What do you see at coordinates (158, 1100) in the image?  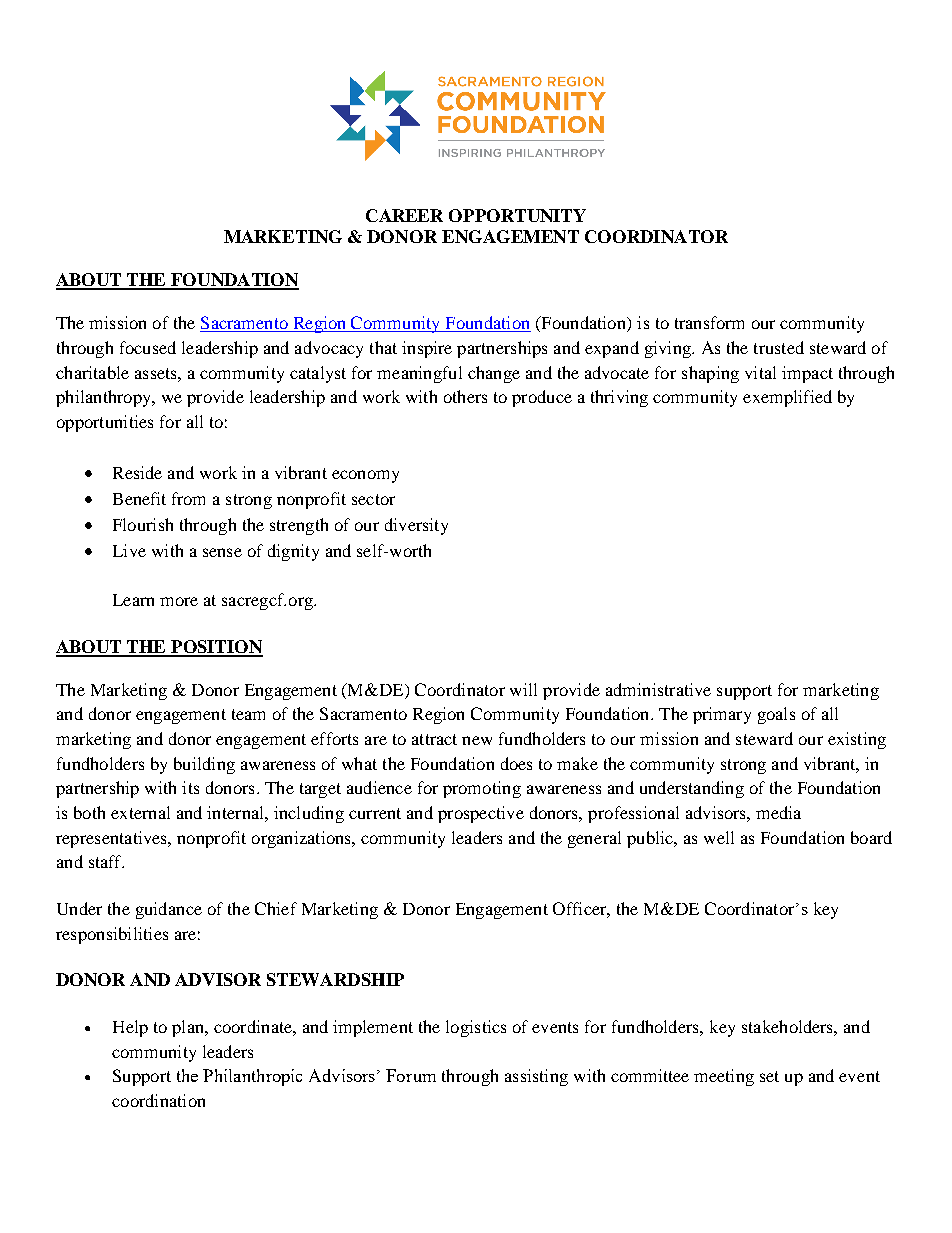 I see `coordination` at bounding box center [158, 1100].
